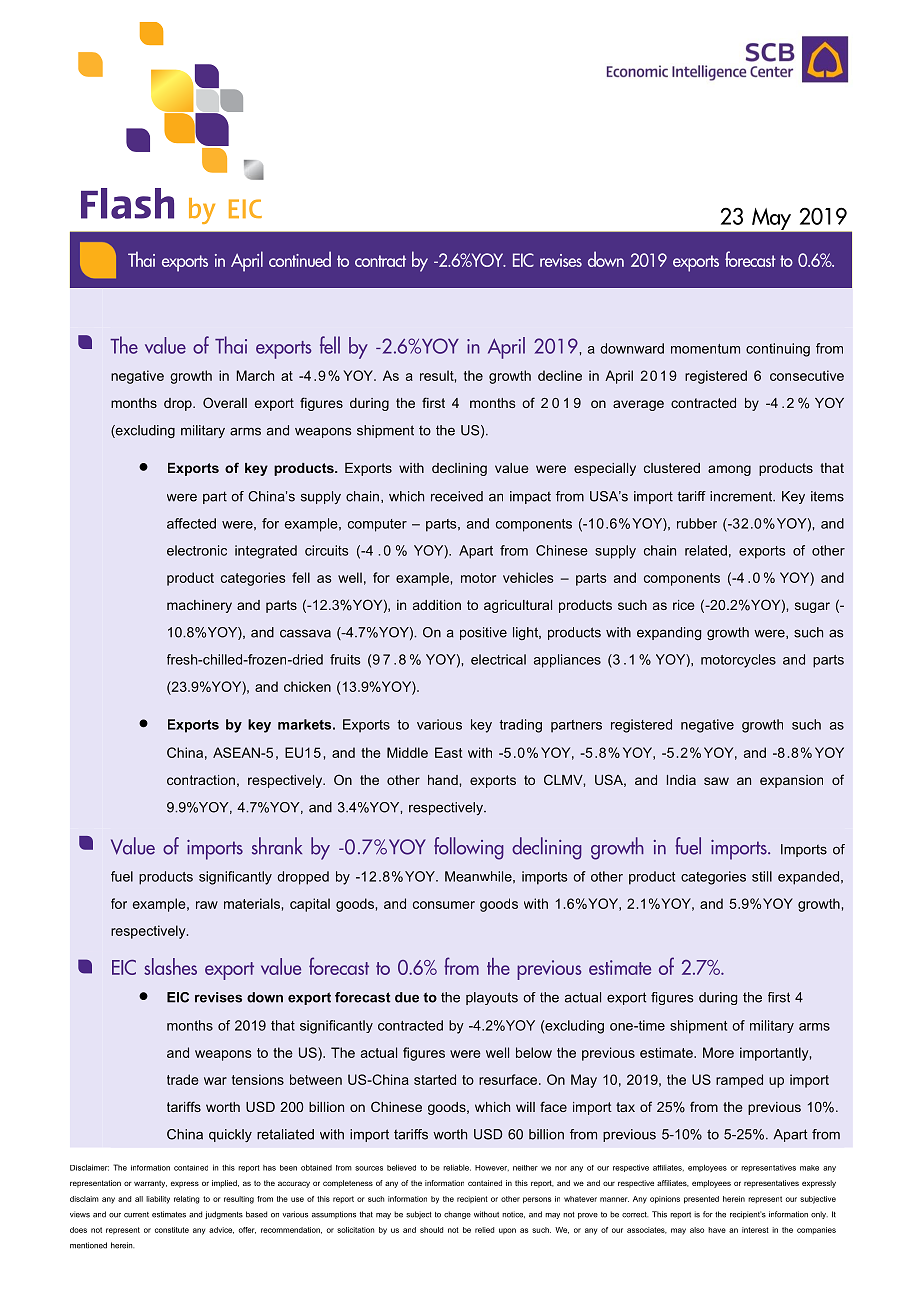 The width and height of the image is (924, 1308). What do you see at coordinates (560, 375) in the image?
I see `decline` at bounding box center [560, 375].
